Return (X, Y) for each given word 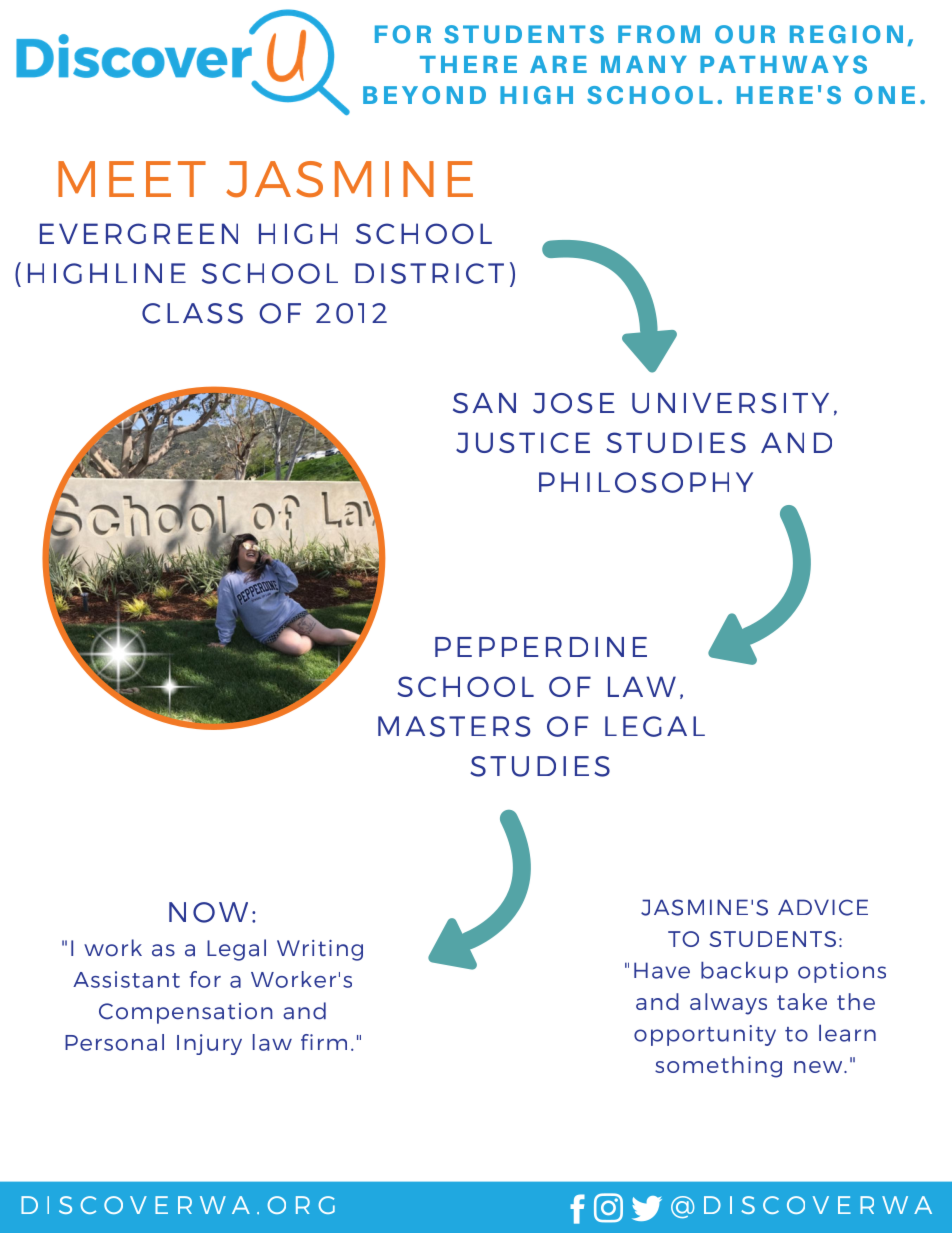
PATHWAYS (783, 64)
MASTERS (454, 726)
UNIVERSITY (730, 403)
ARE (558, 64)
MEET (132, 179)
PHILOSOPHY (646, 482)
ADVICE (823, 907)
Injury (209, 1044)
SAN (484, 403)
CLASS (192, 313)
